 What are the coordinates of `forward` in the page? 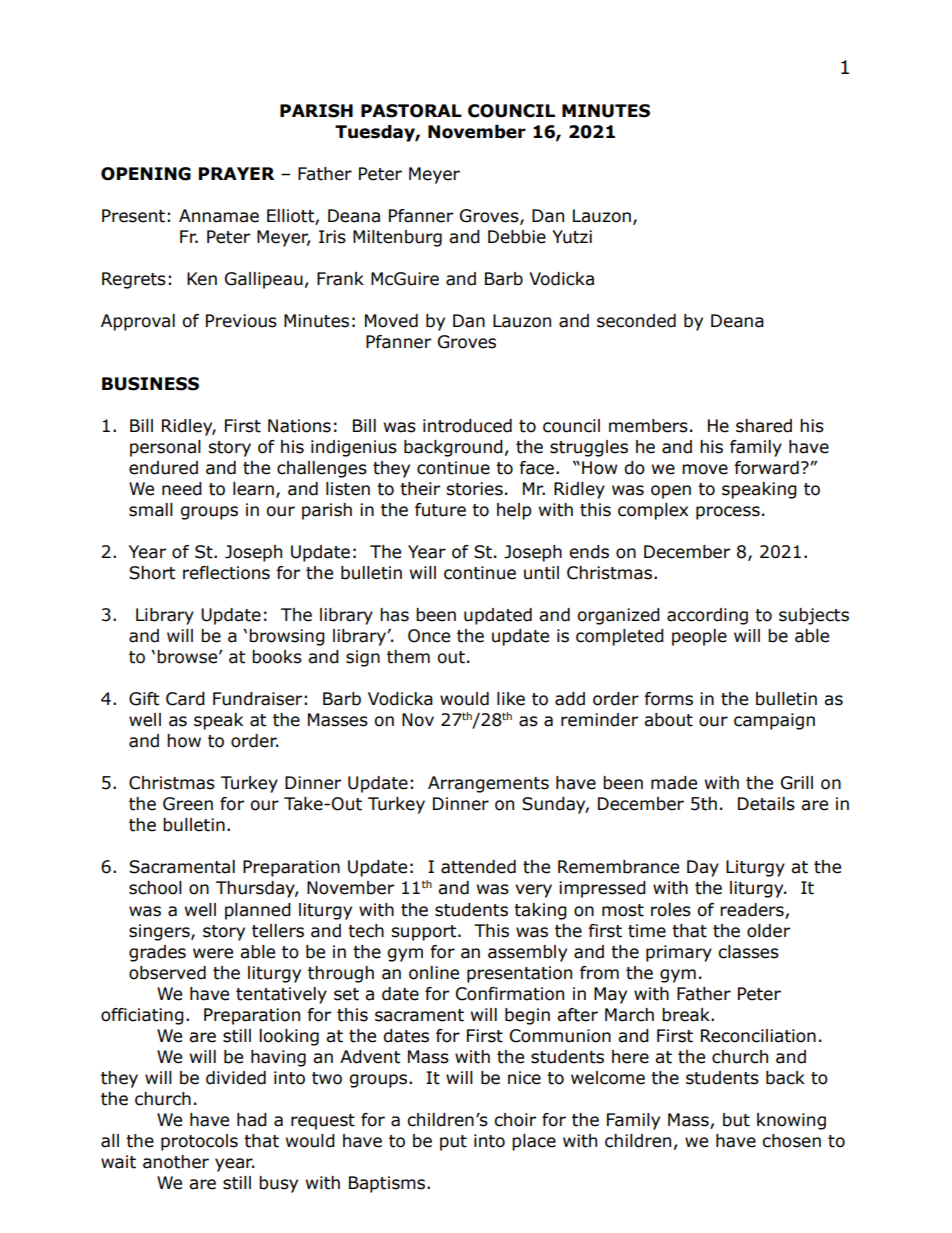 It's located at (766, 468).
